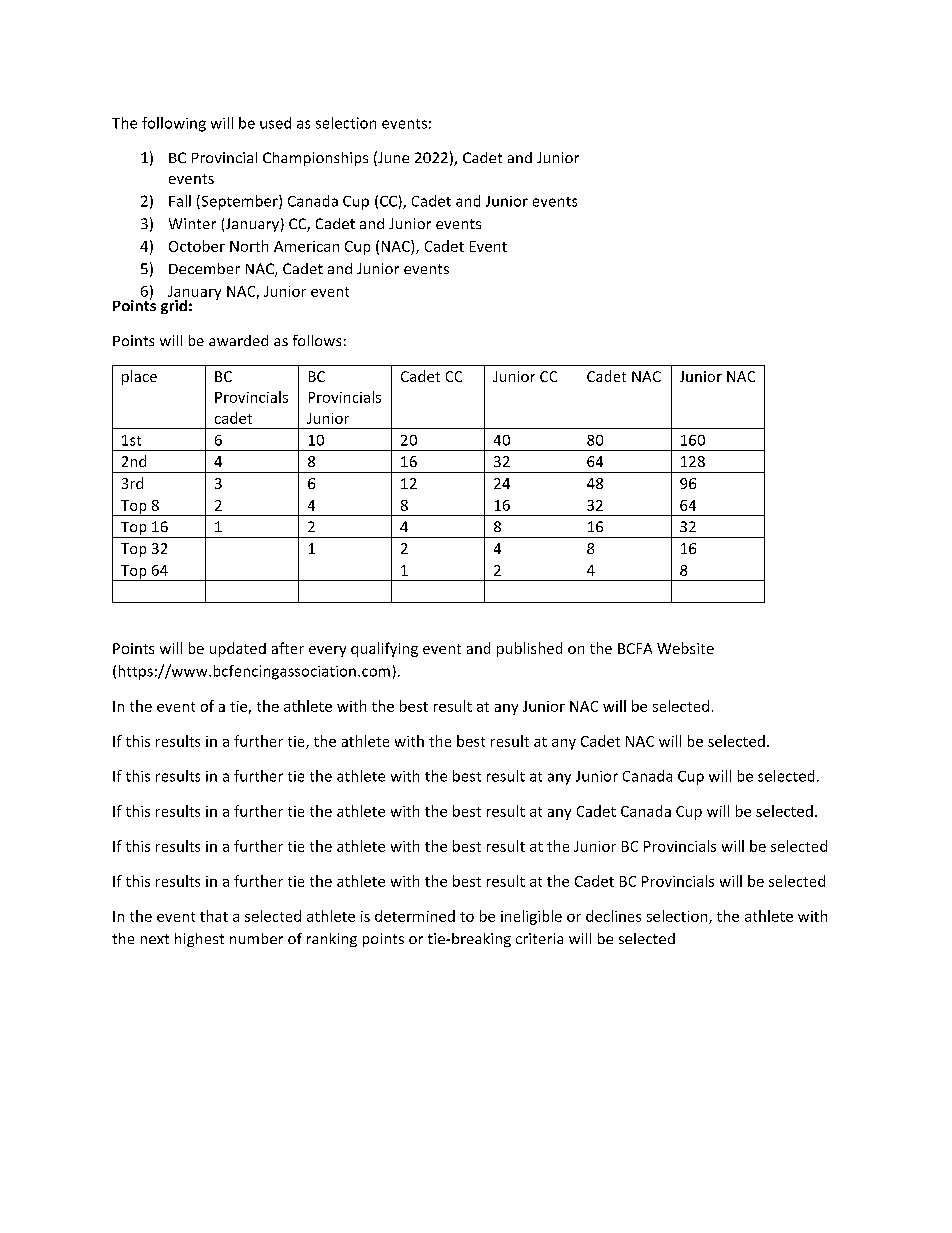 This screenshot has width=952, height=1233. Describe the element at coordinates (415, 916) in the screenshot. I see `determined` at that location.
